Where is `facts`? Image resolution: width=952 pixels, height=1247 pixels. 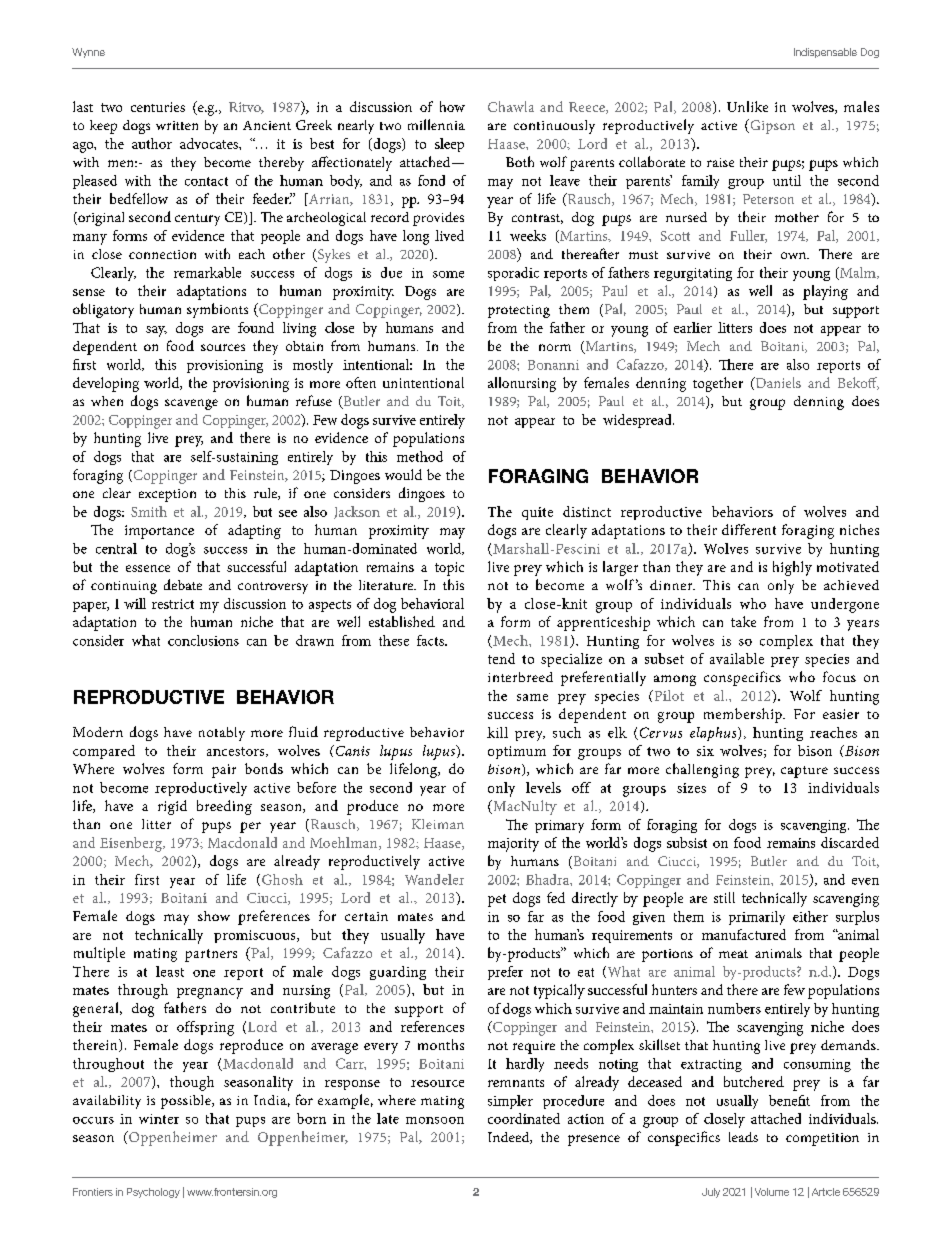 facts is located at coordinates (431, 640).
